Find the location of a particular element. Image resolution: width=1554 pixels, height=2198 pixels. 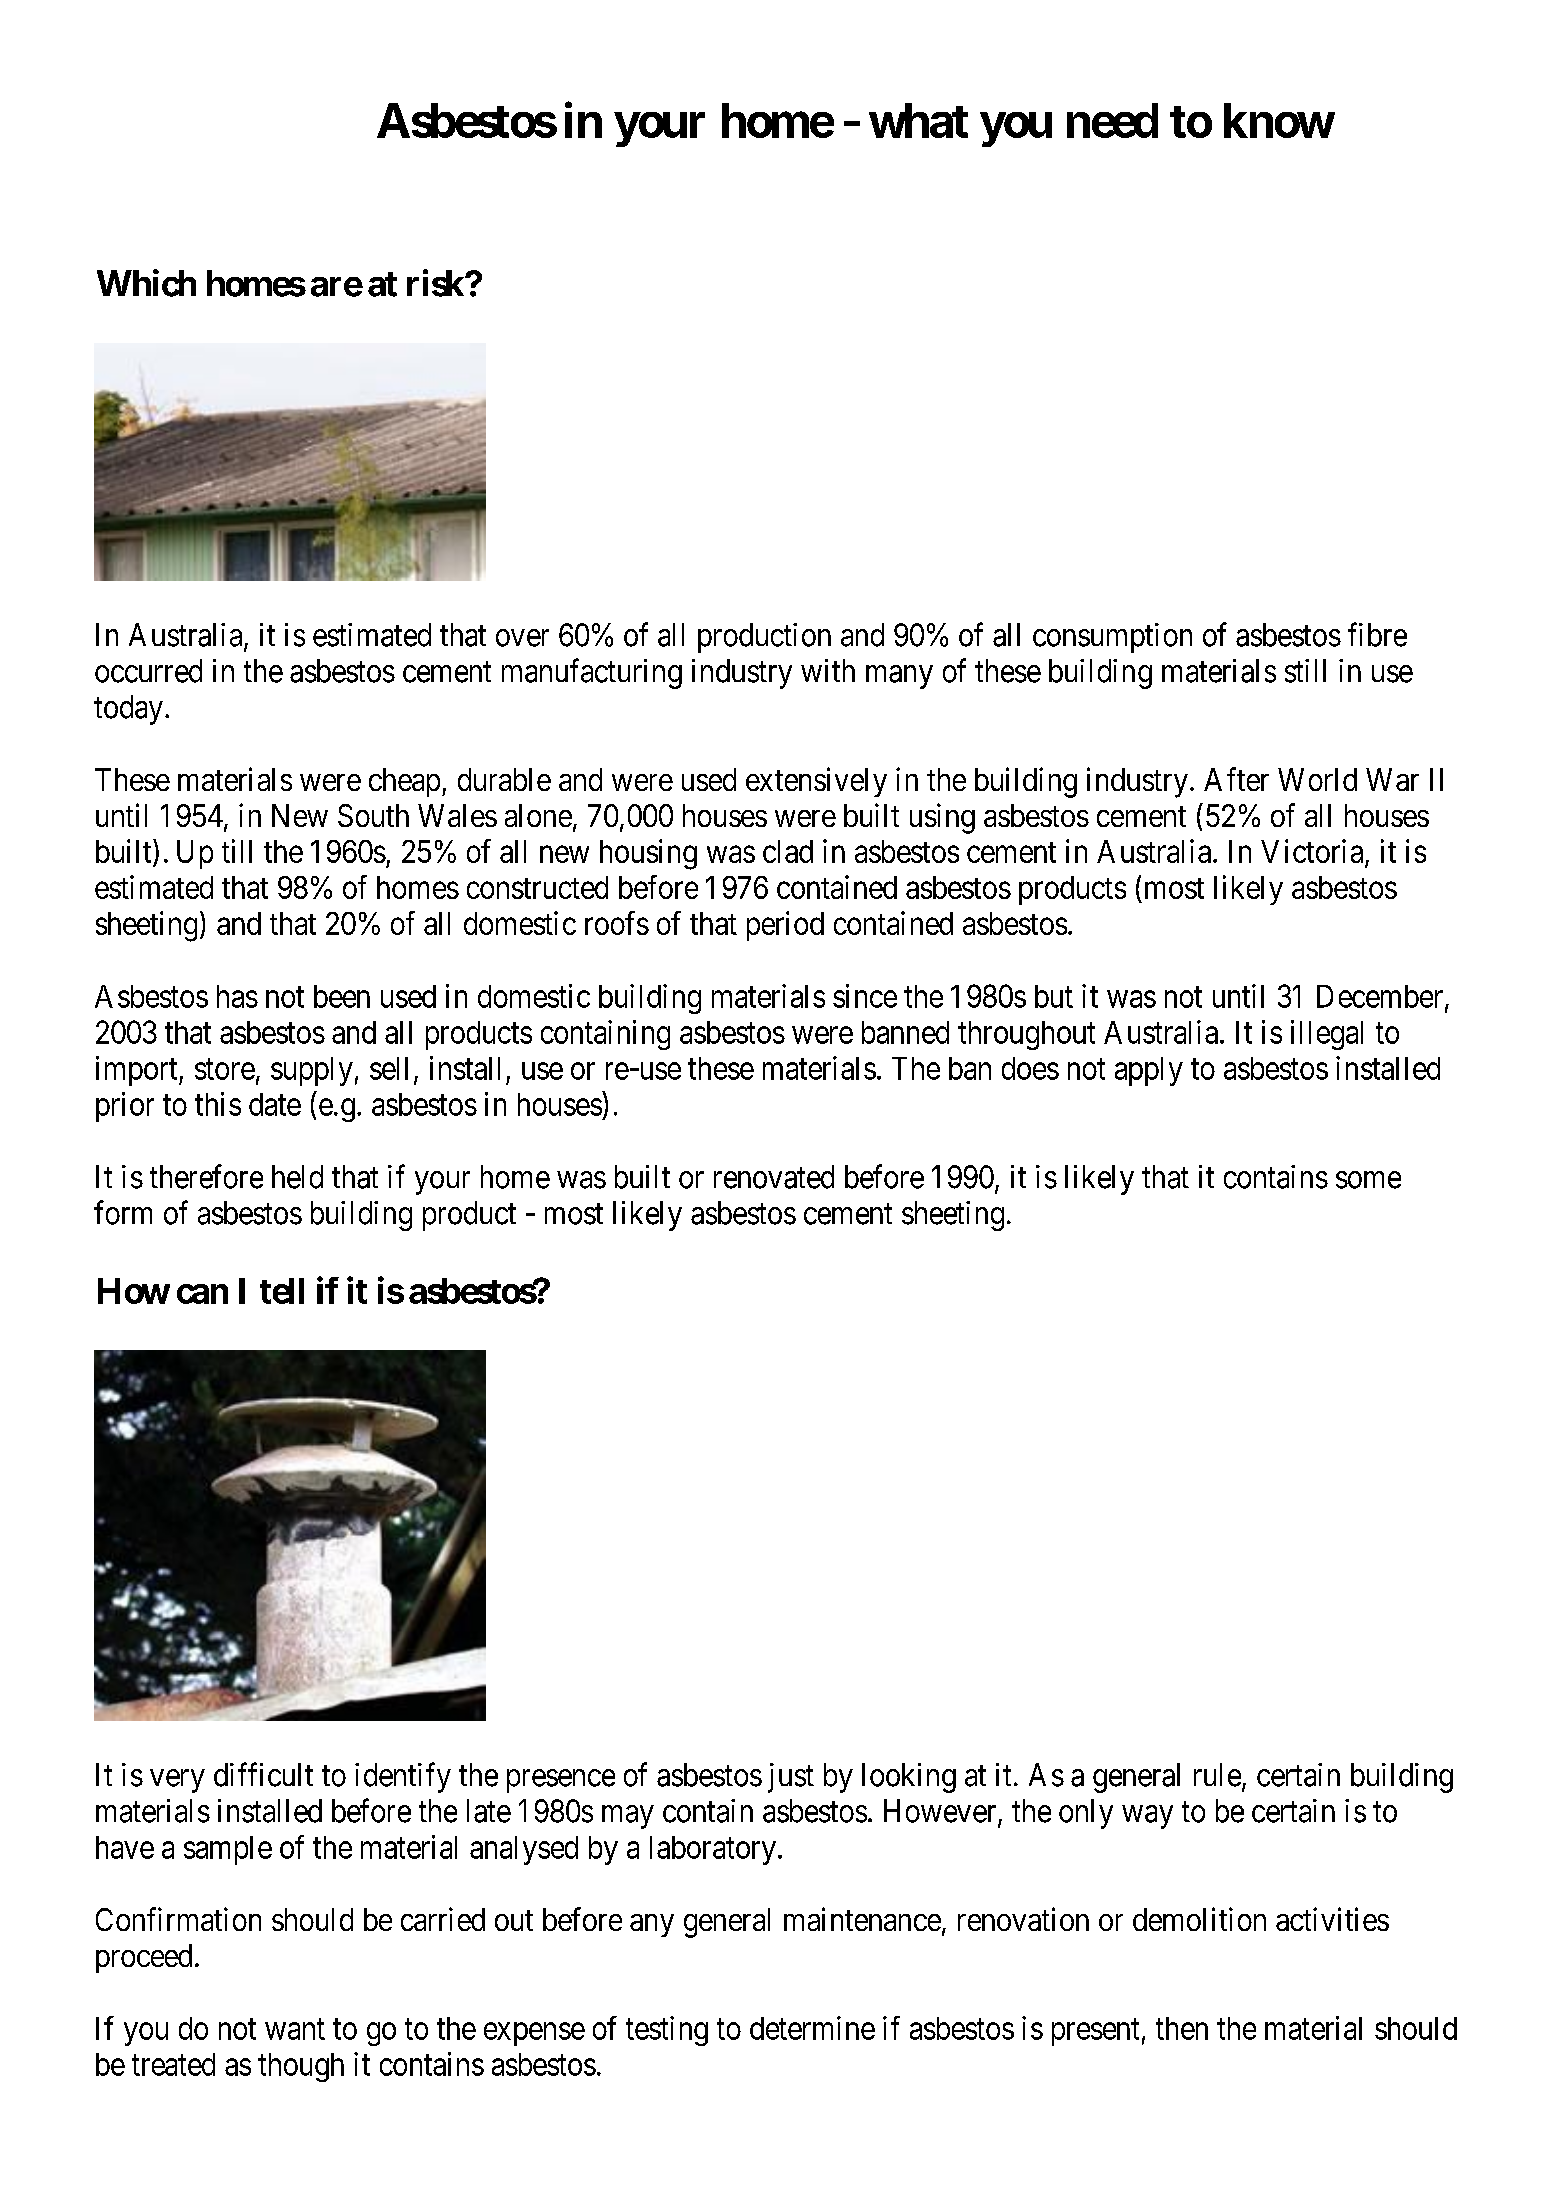

some is located at coordinates (1368, 1180).
